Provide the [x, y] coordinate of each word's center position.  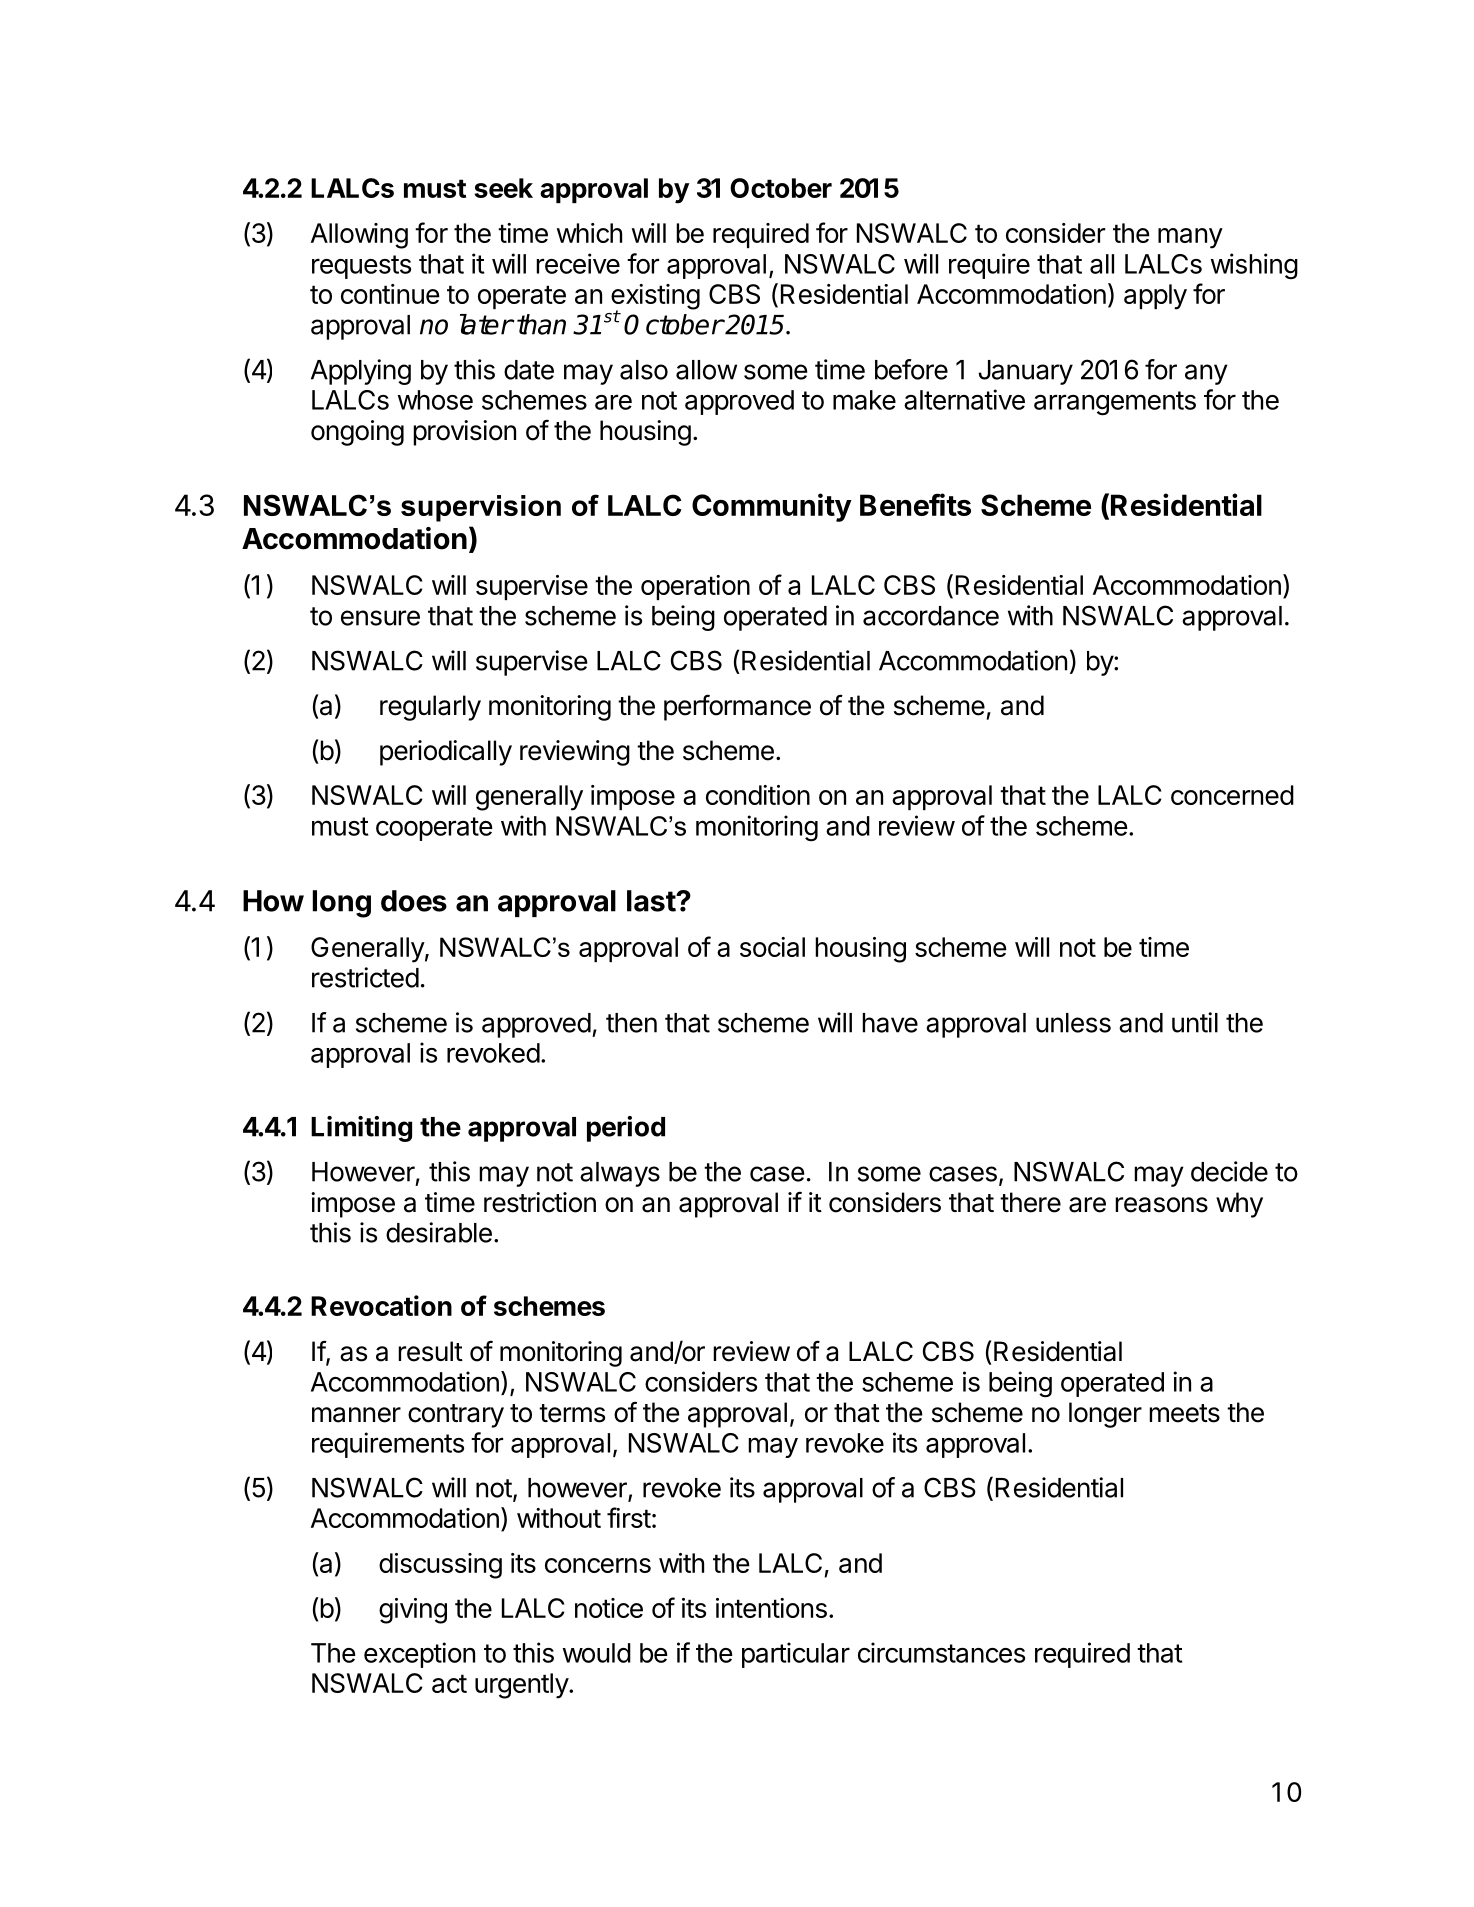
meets [1184, 1413]
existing [655, 298]
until [1195, 1022]
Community [772, 507]
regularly [430, 708]
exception [419, 1655]
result [430, 1351]
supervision [481, 508]
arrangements [1115, 403]
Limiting [361, 1129]
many [1190, 238]
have [890, 1023]
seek [503, 188]
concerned [1232, 795]
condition [758, 795]
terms [572, 1413]
